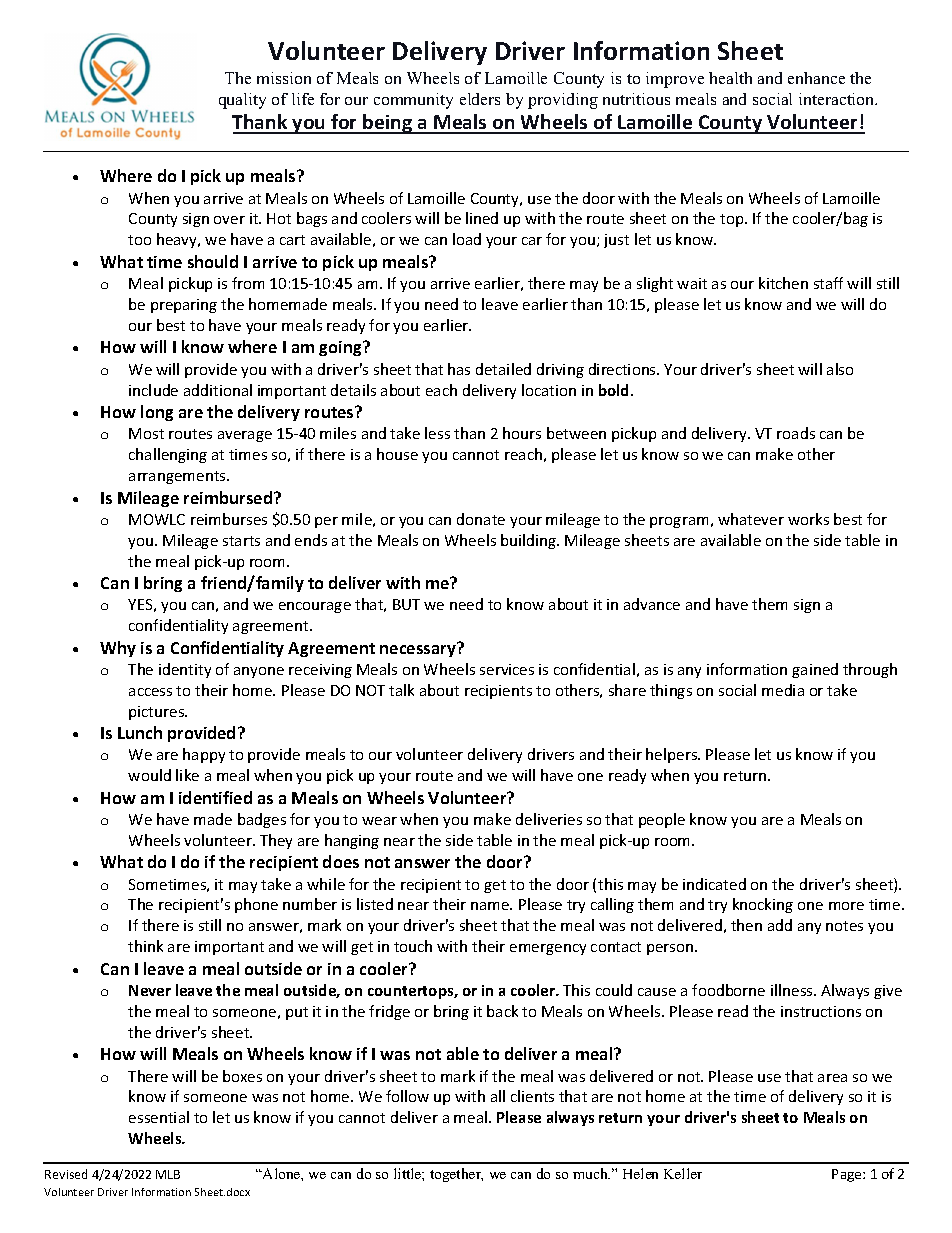 The height and width of the screenshot is (1233, 952). Describe the element at coordinates (153, 390) in the screenshot. I see `include` at that location.
